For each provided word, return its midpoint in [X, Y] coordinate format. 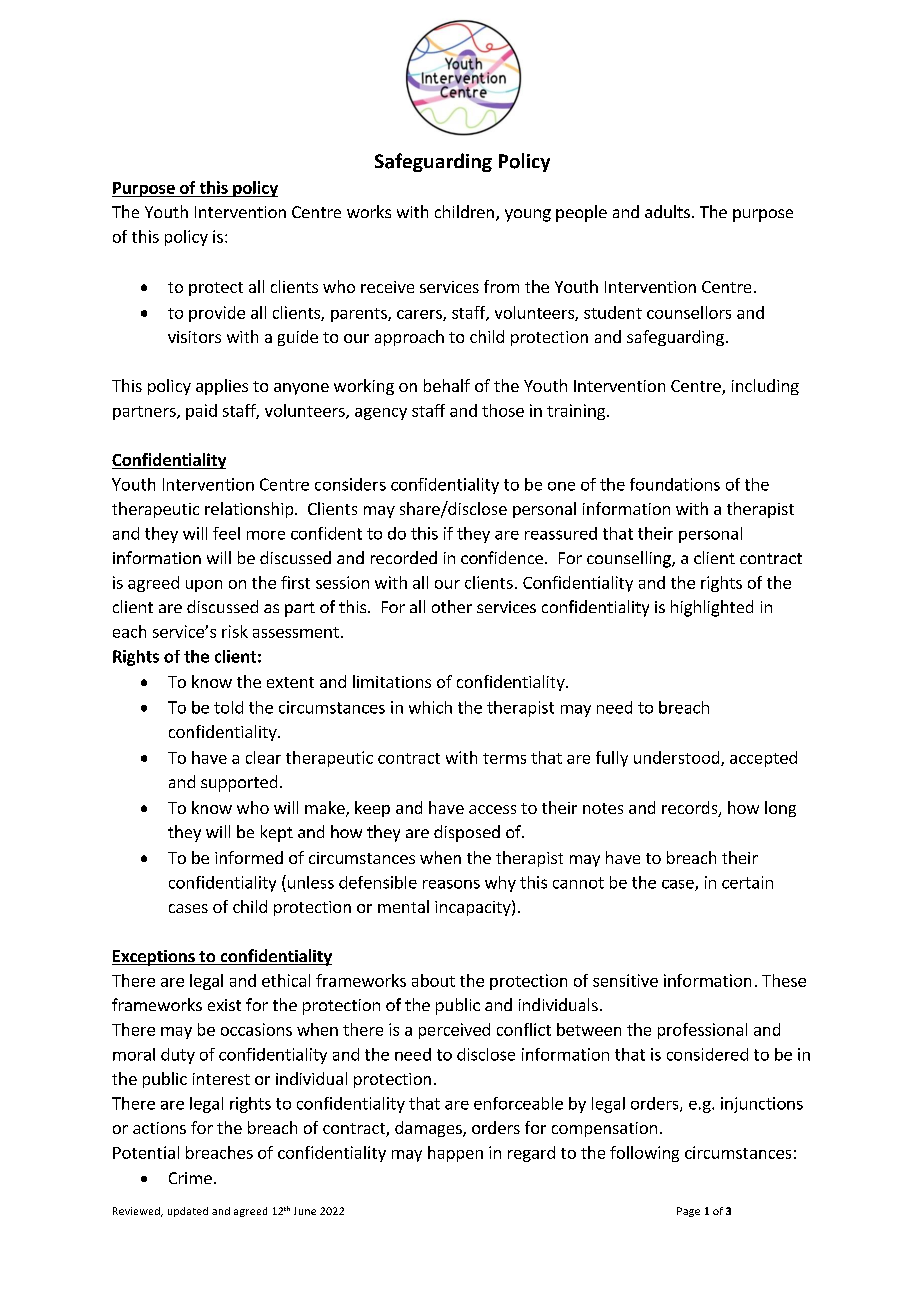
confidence [502, 557]
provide [217, 314]
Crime [190, 1178]
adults [667, 211]
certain [747, 882]
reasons [451, 884]
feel [226, 533]
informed [249, 857]
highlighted [712, 608]
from [501, 286]
